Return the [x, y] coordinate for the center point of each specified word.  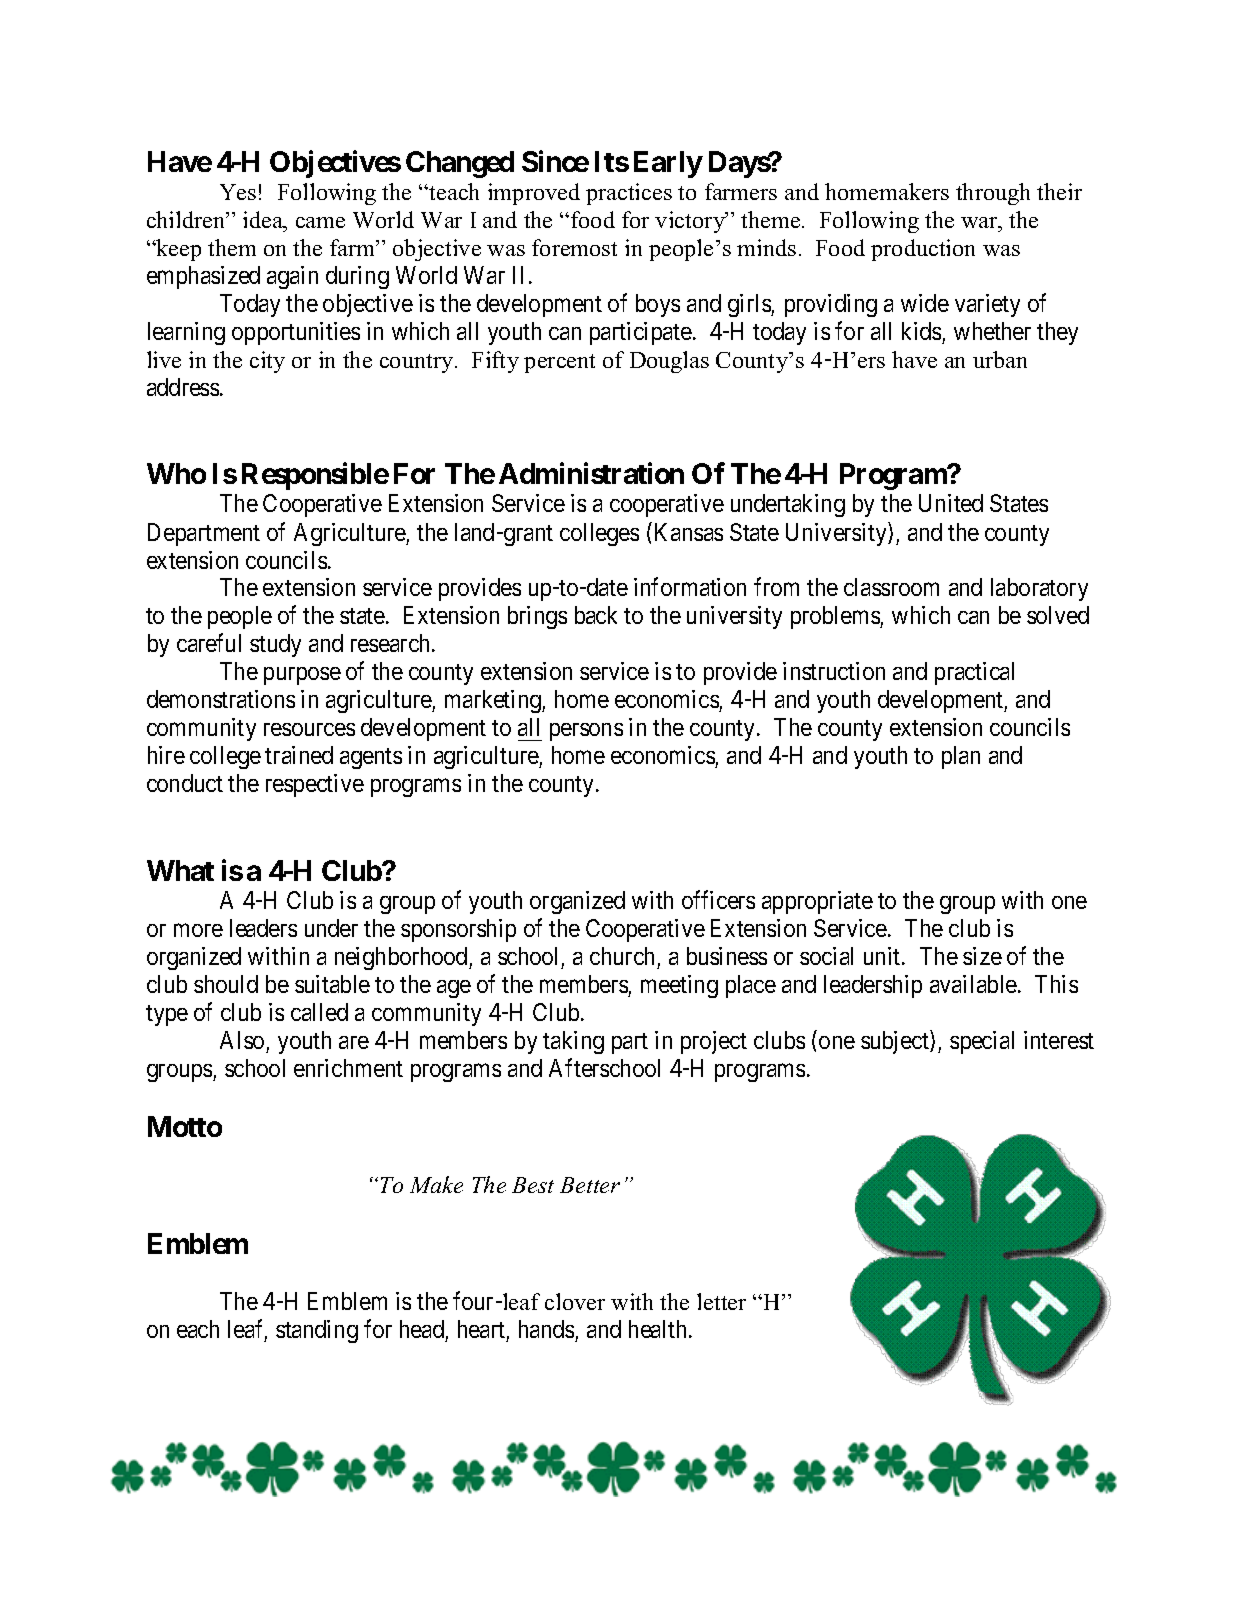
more [198, 930]
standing [317, 1331]
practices [629, 194]
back [596, 615]
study [275, 645]
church [622, 956]
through [993, 194]
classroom [891, 587]
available [974, 984]
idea [264, 221]
